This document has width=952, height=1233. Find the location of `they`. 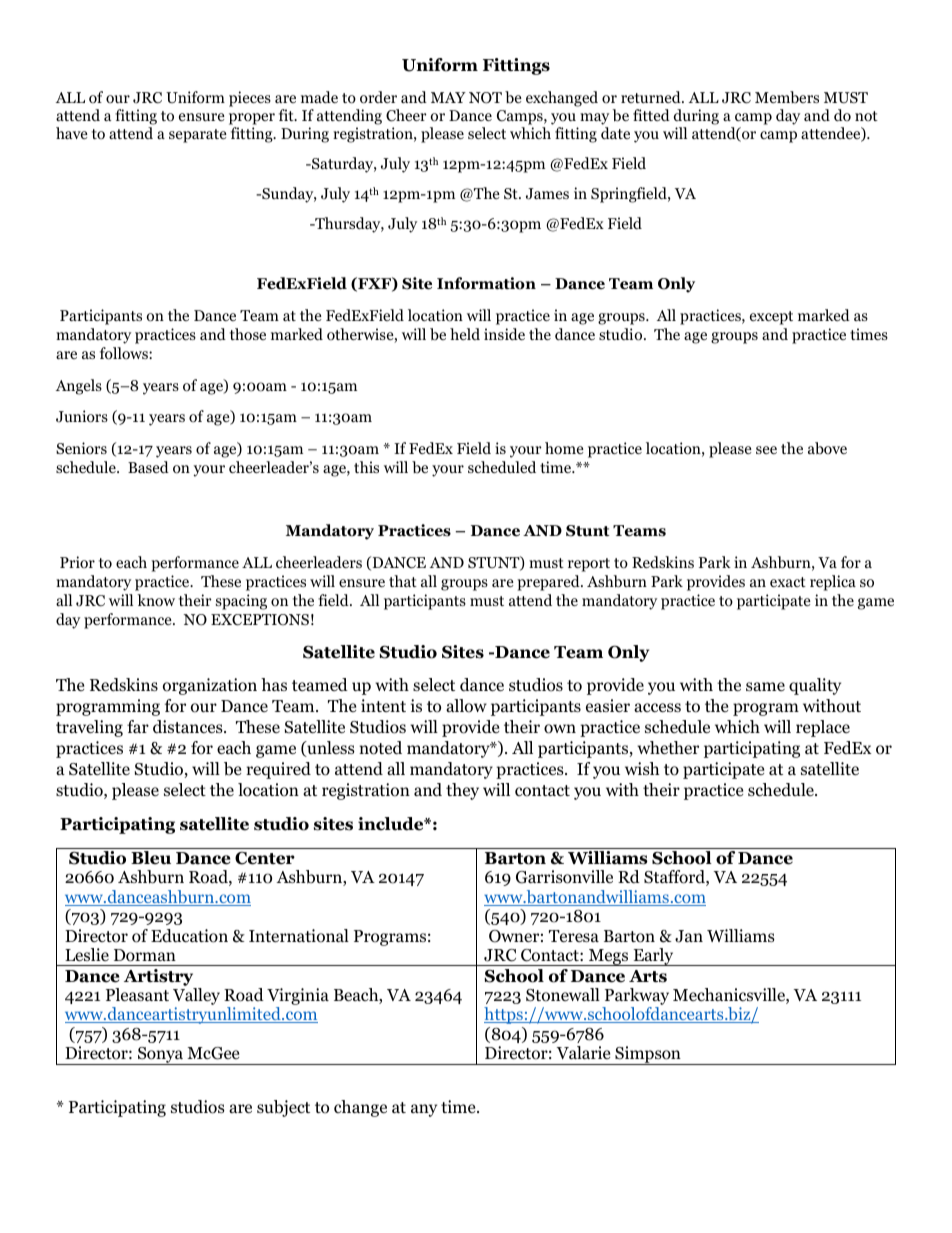

they is located at coordinates (462, 791).
